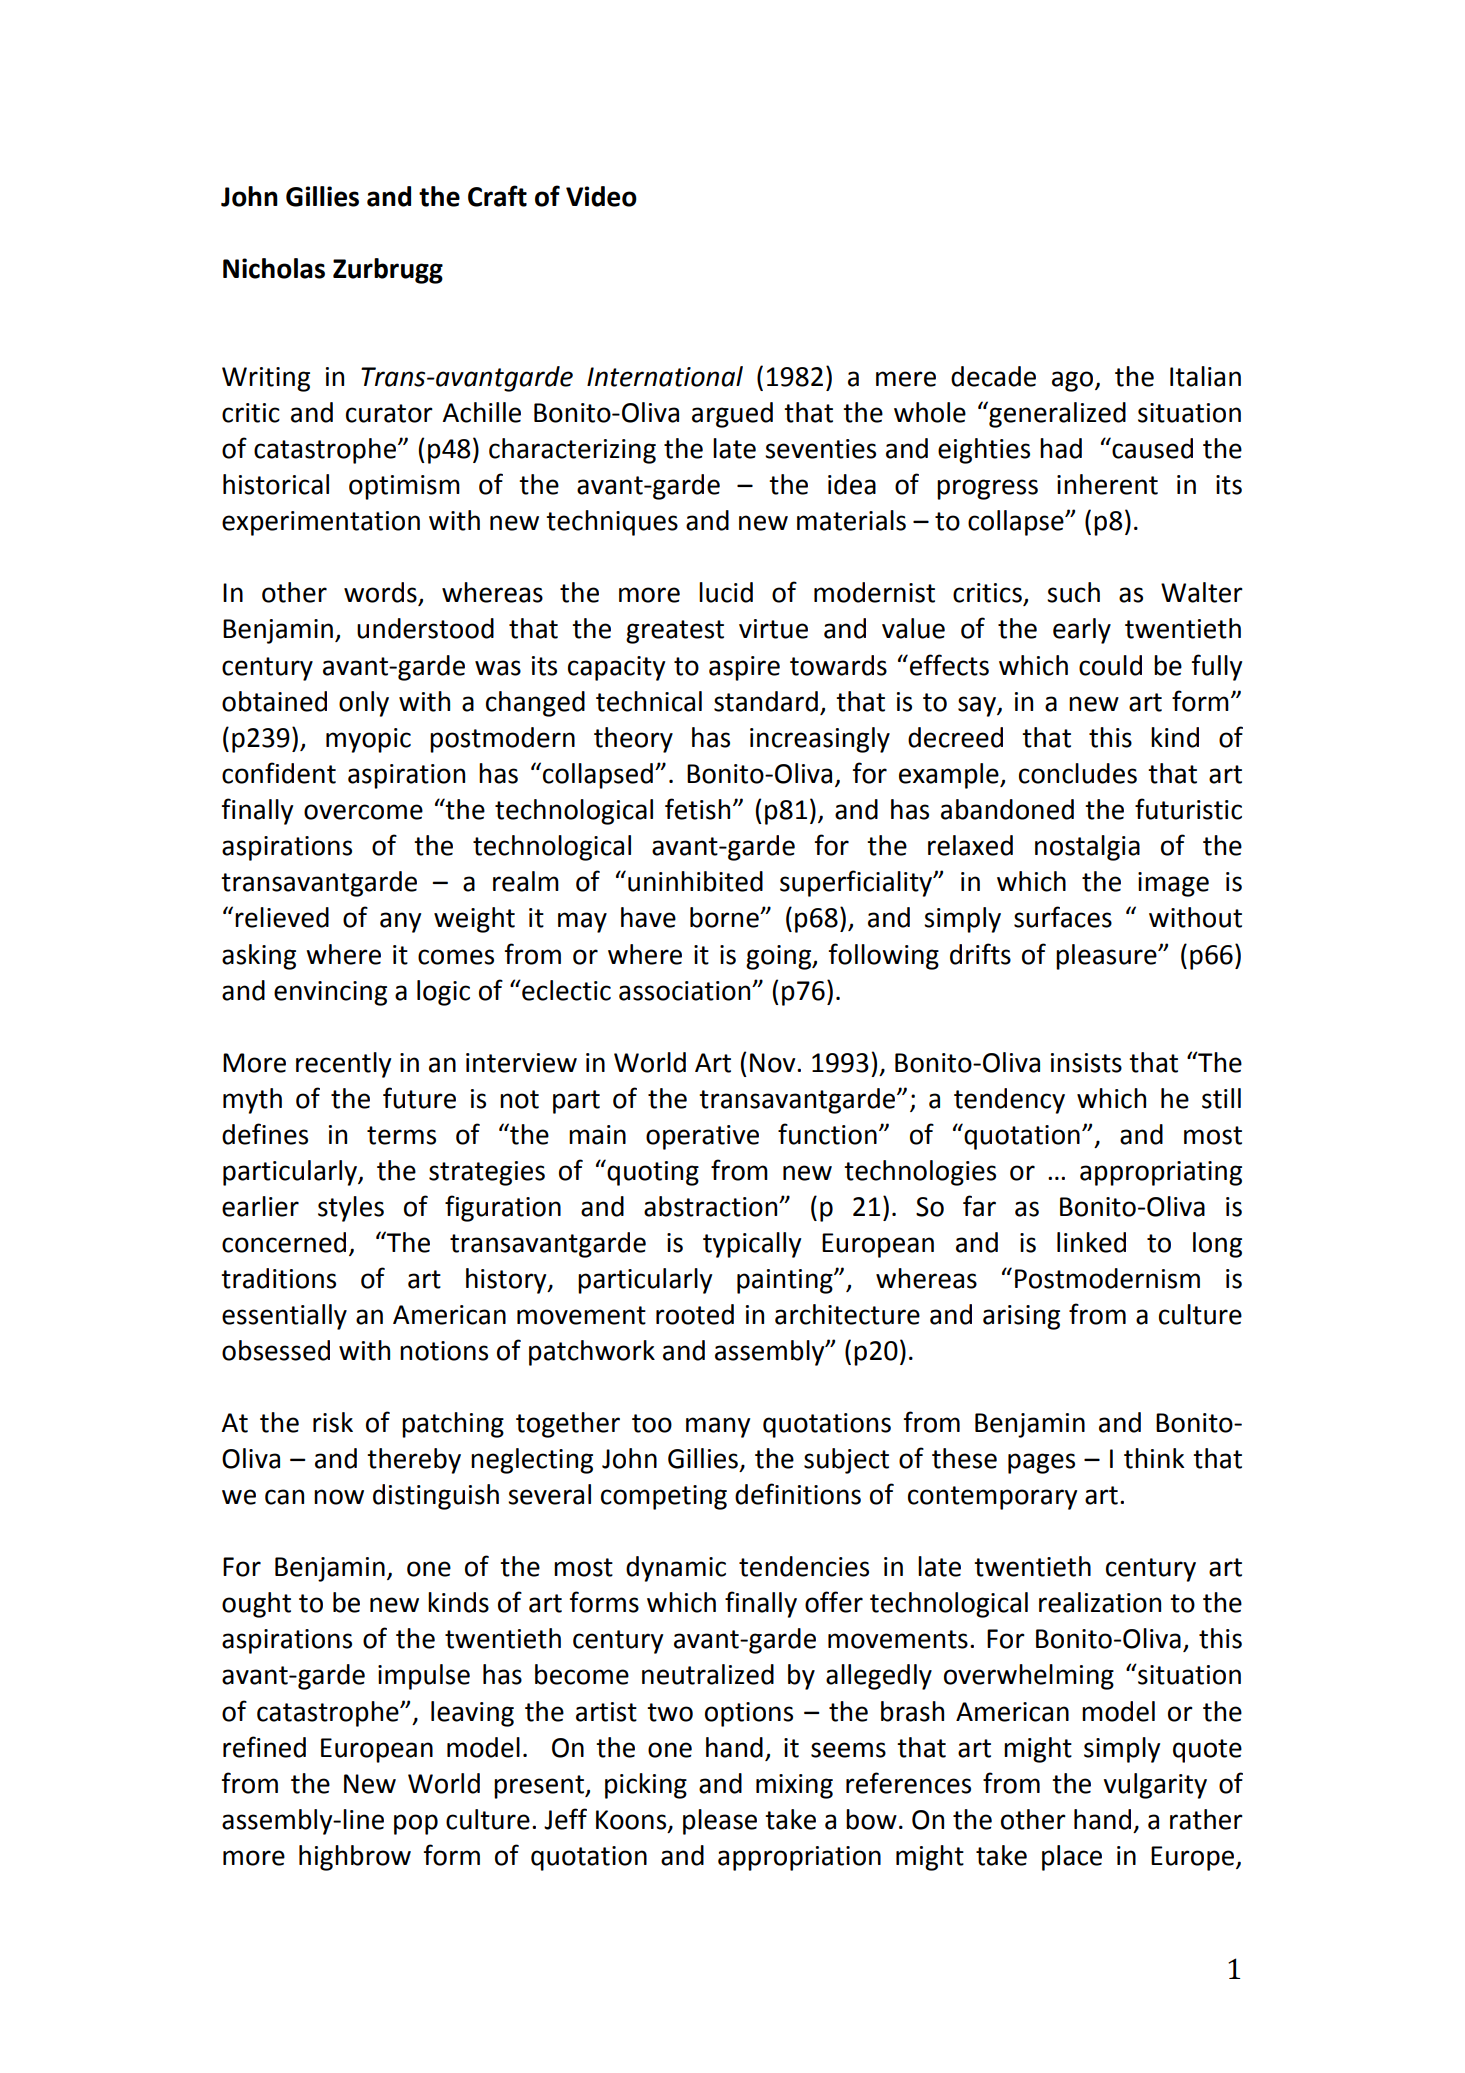  Describe the element at coordinates (752, 1245) in the screenshot. I see `typically` at that location.
